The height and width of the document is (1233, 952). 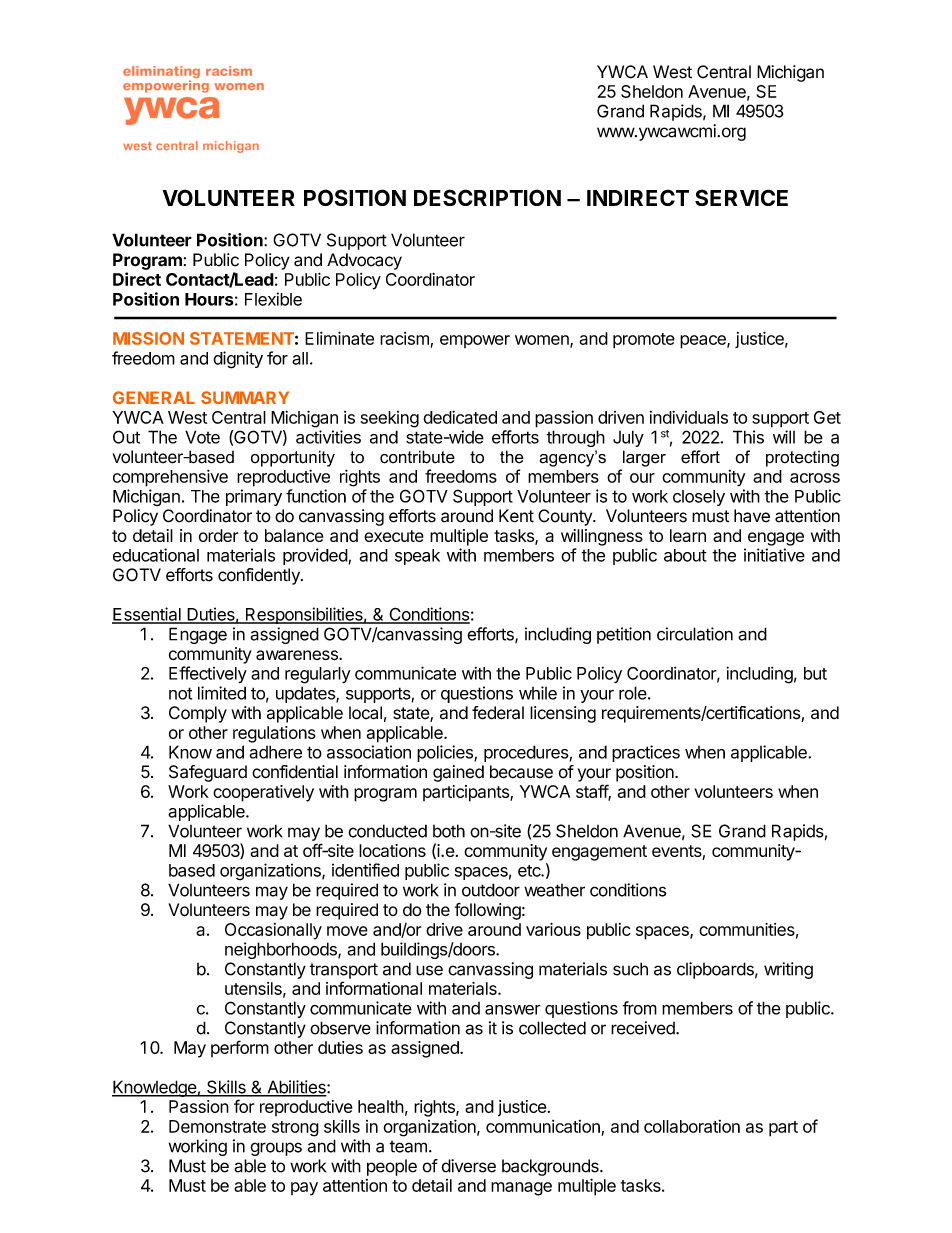 What do you see at coordinates (273, 299) in the document?
I see `Flexible` at bounding box center [273, 299].
